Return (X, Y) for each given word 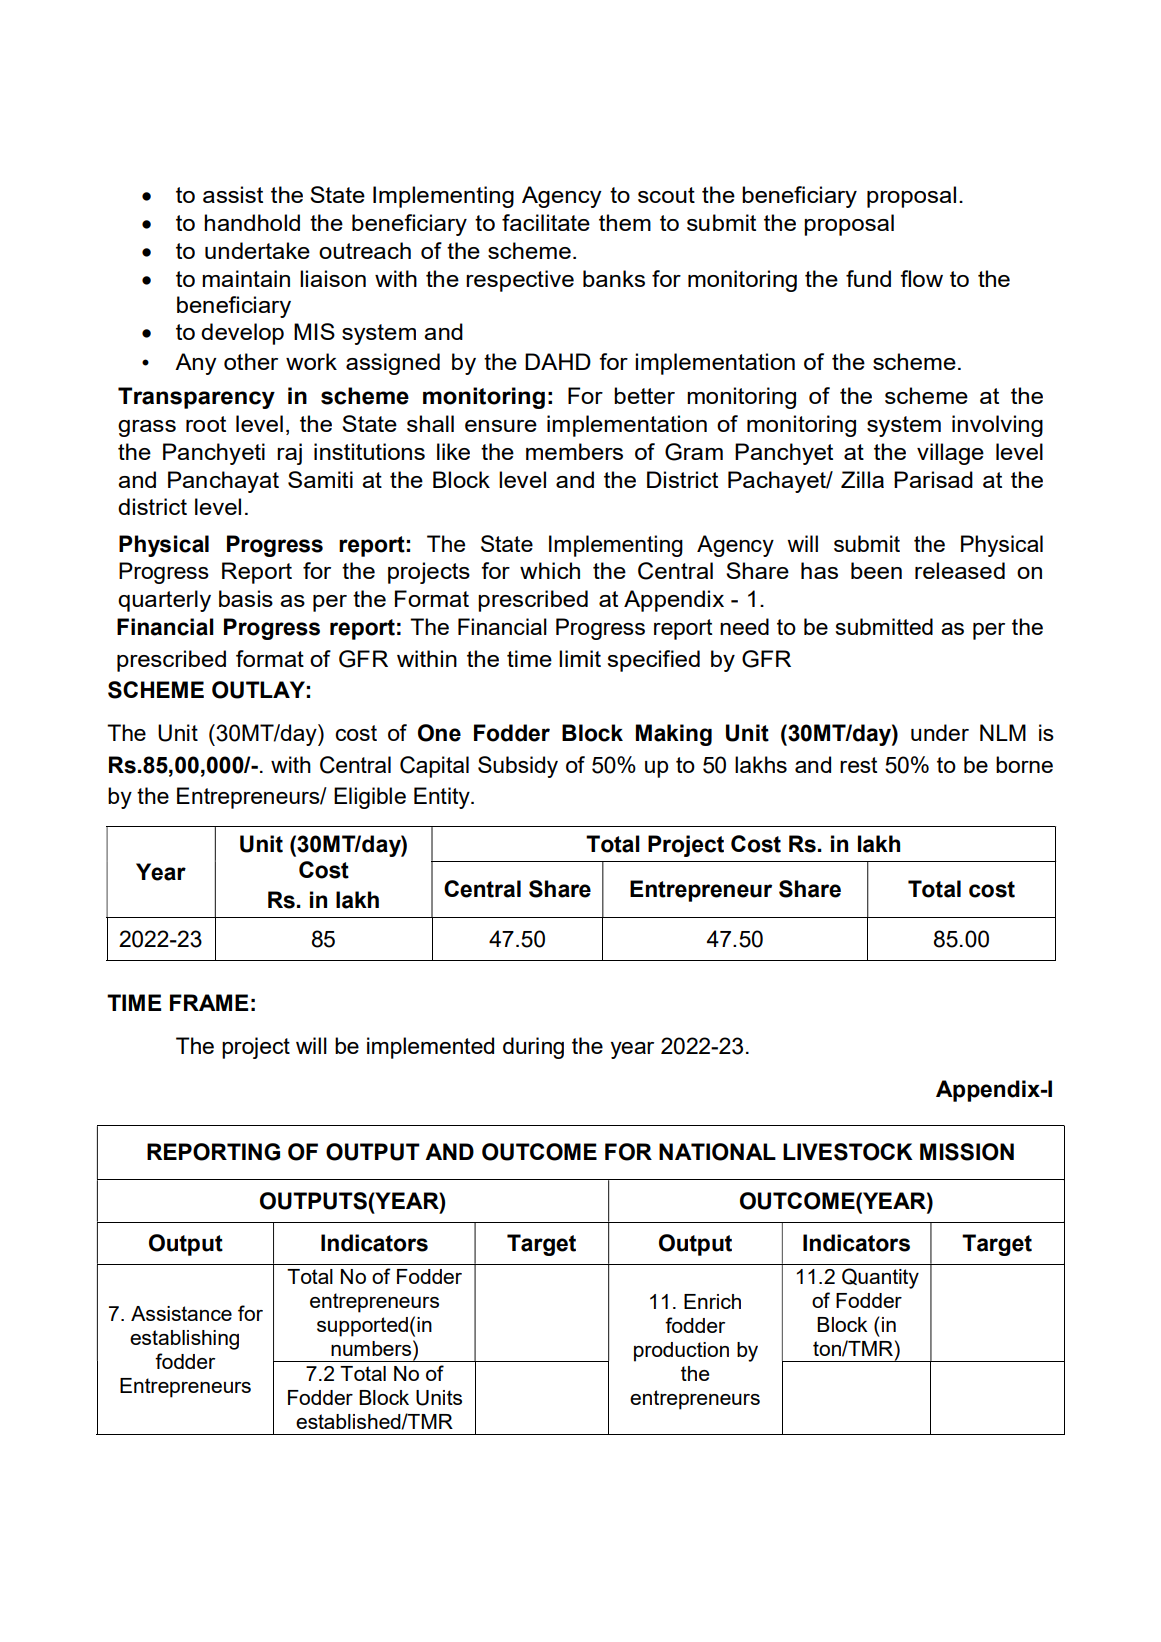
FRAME (209, 1002)
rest (859, 765)
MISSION (967, 1152)
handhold (252, 222)
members (574, 451)
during (533, 1048)
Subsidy (518, 767)
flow (921, 278)
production (681, 1352)
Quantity (880, 1278)
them (625, 222)
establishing (184, 1340)
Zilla (862, 479)
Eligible (370, 798)
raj (289, 454)
